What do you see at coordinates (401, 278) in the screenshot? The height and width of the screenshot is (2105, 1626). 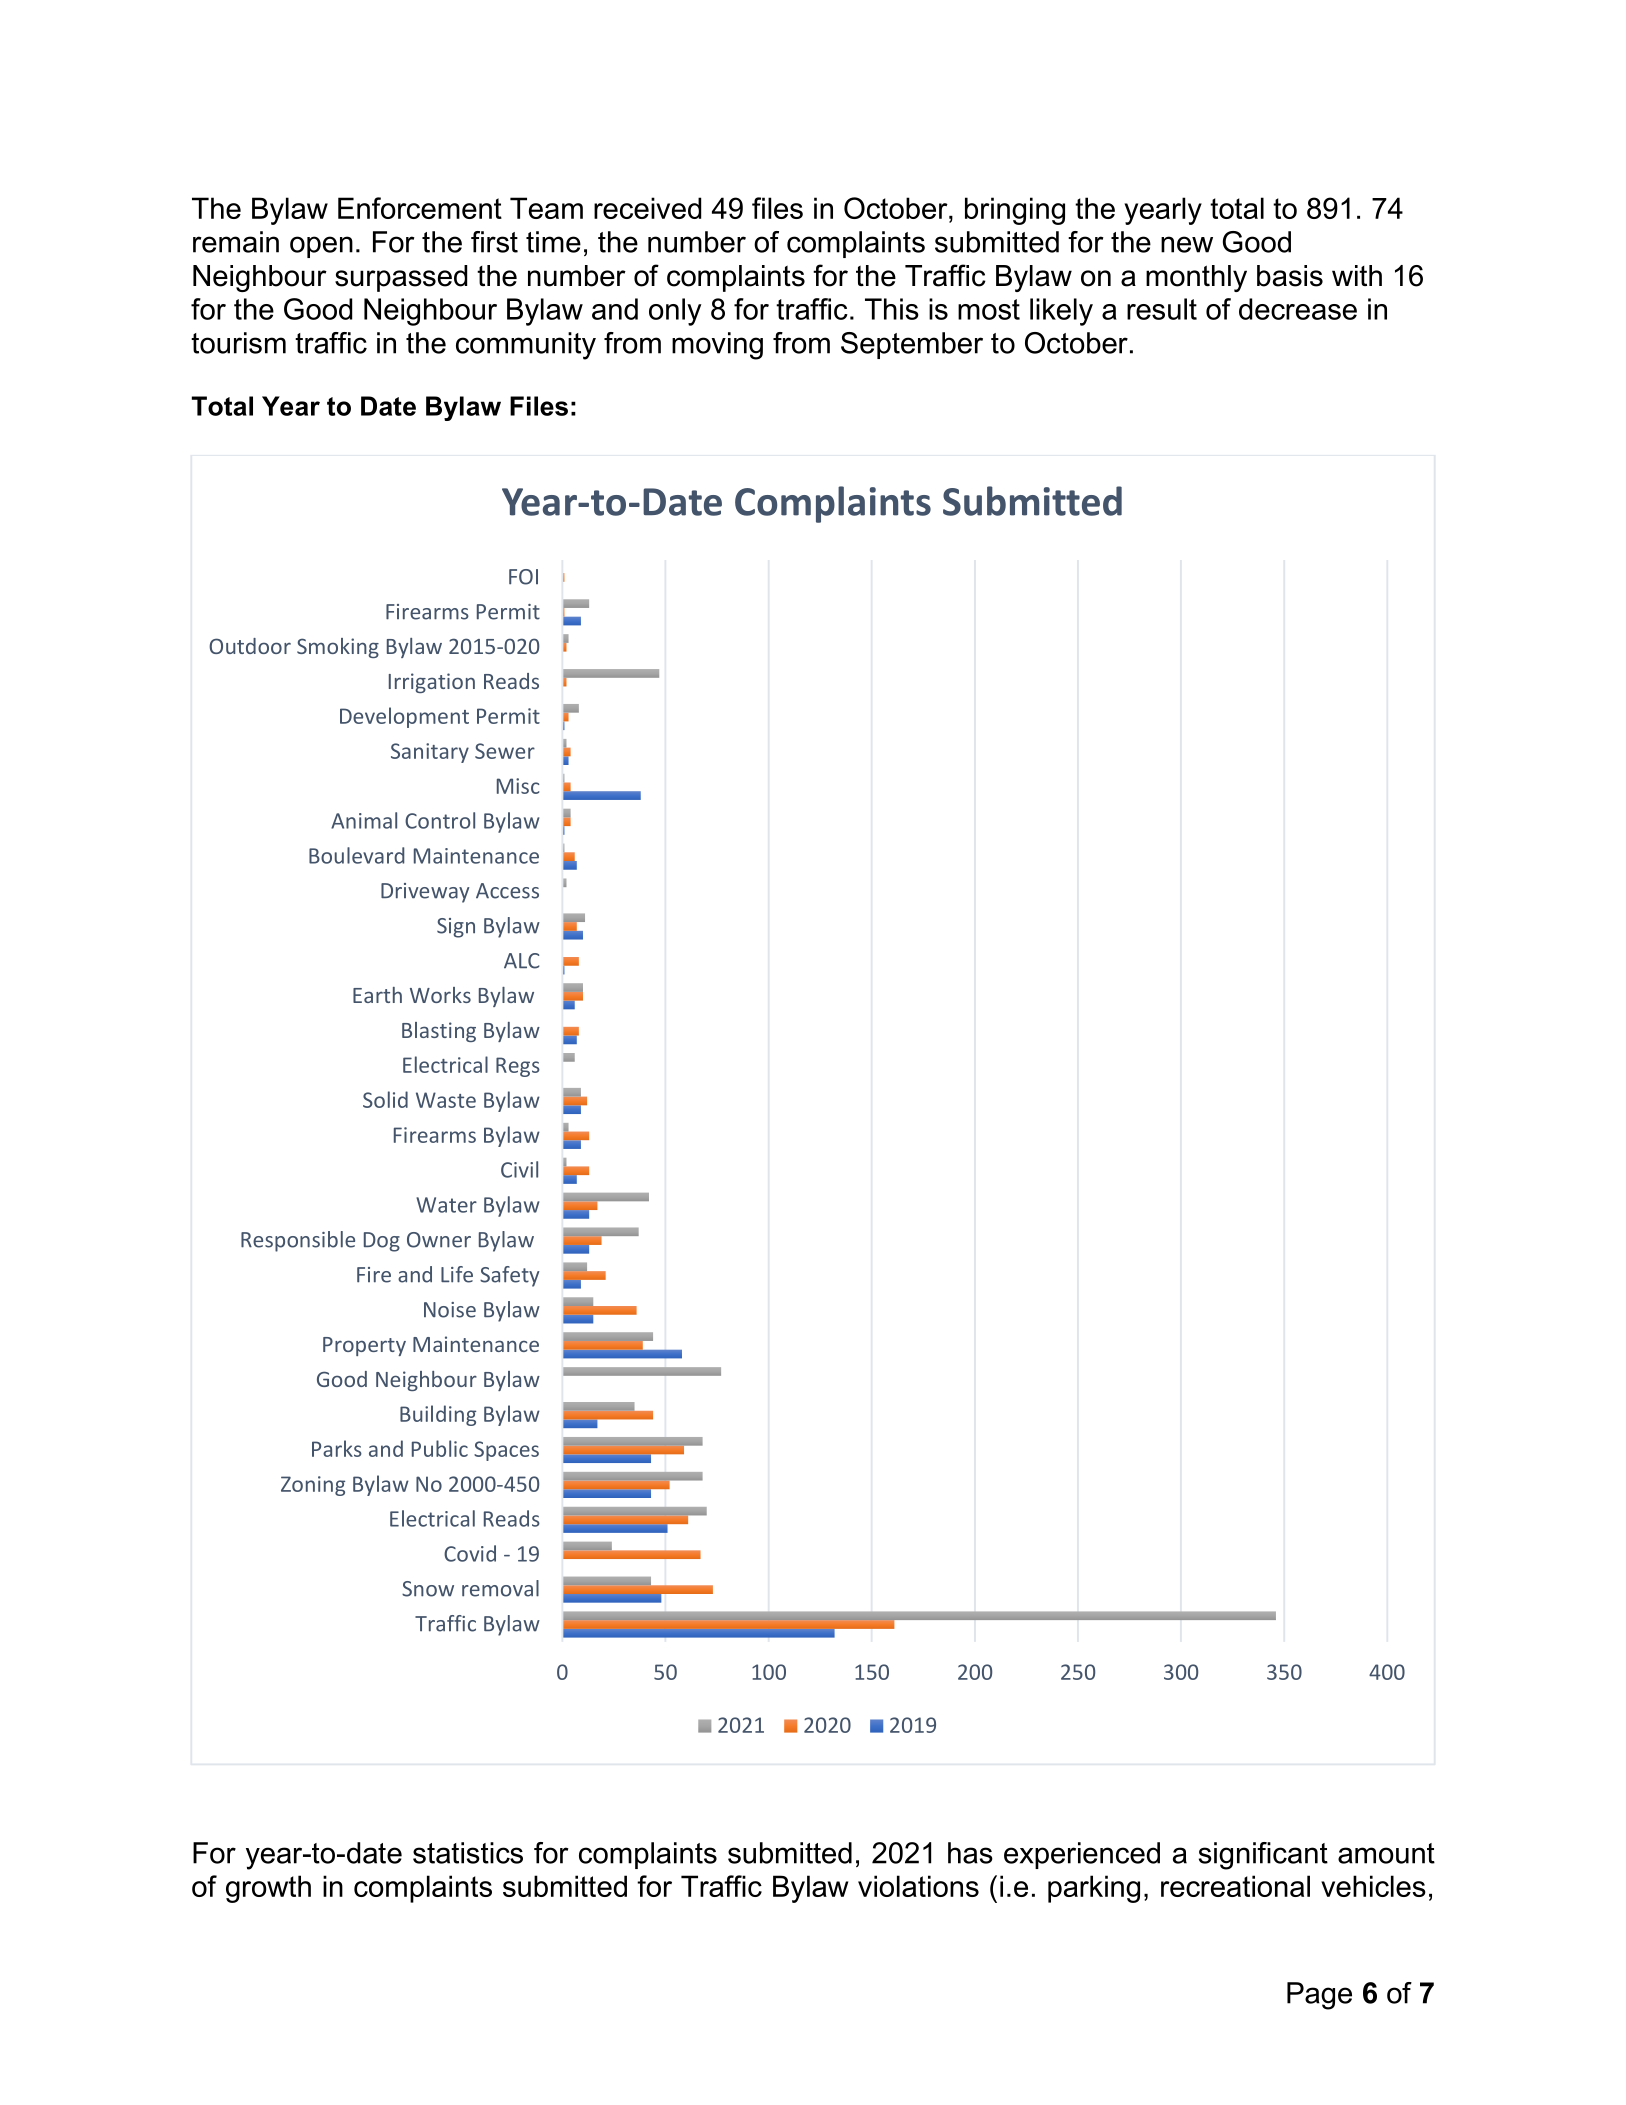 I see `surpassed` at bounding box center [401, 278].
